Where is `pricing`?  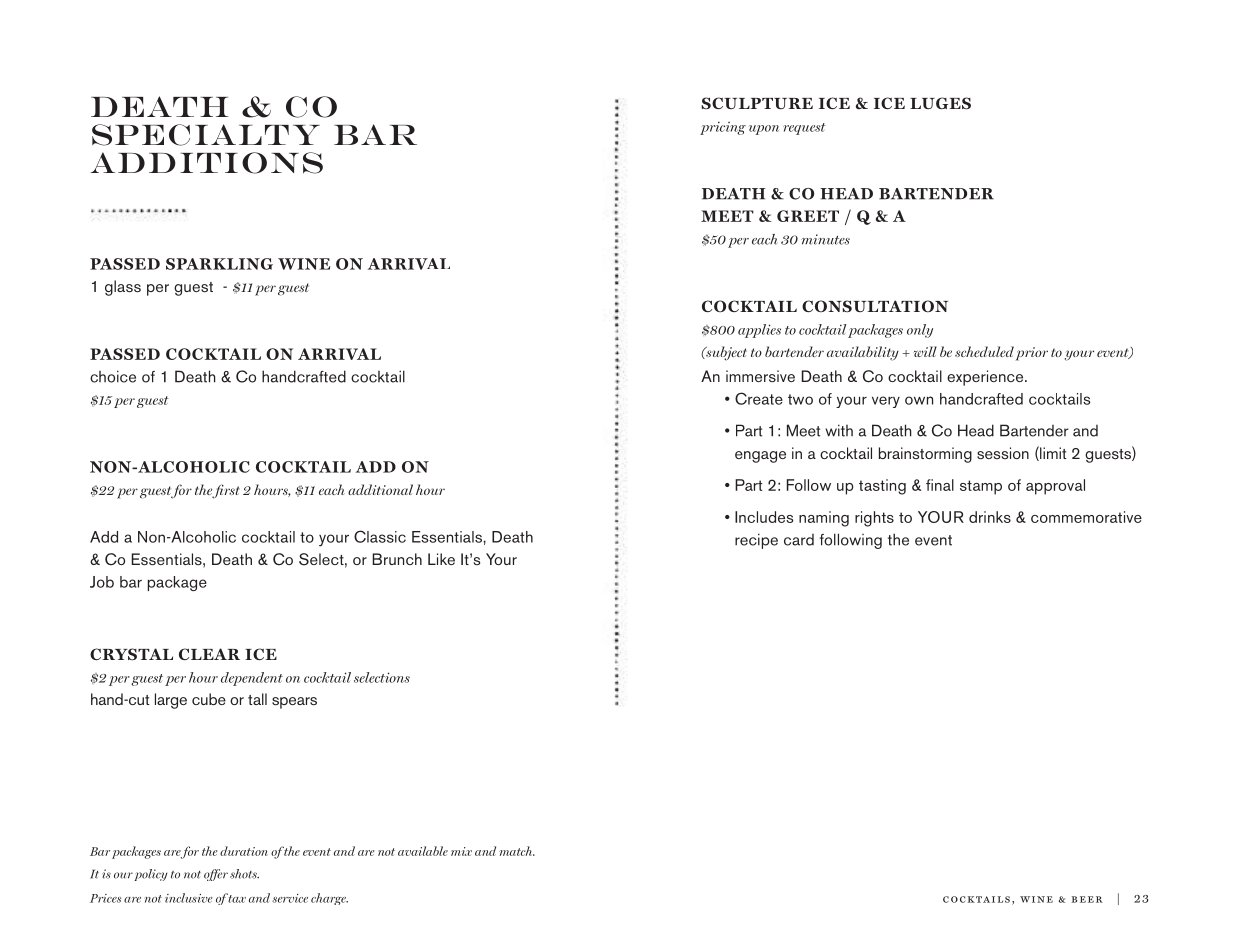 pricing is located at coordinates (723, 128).
